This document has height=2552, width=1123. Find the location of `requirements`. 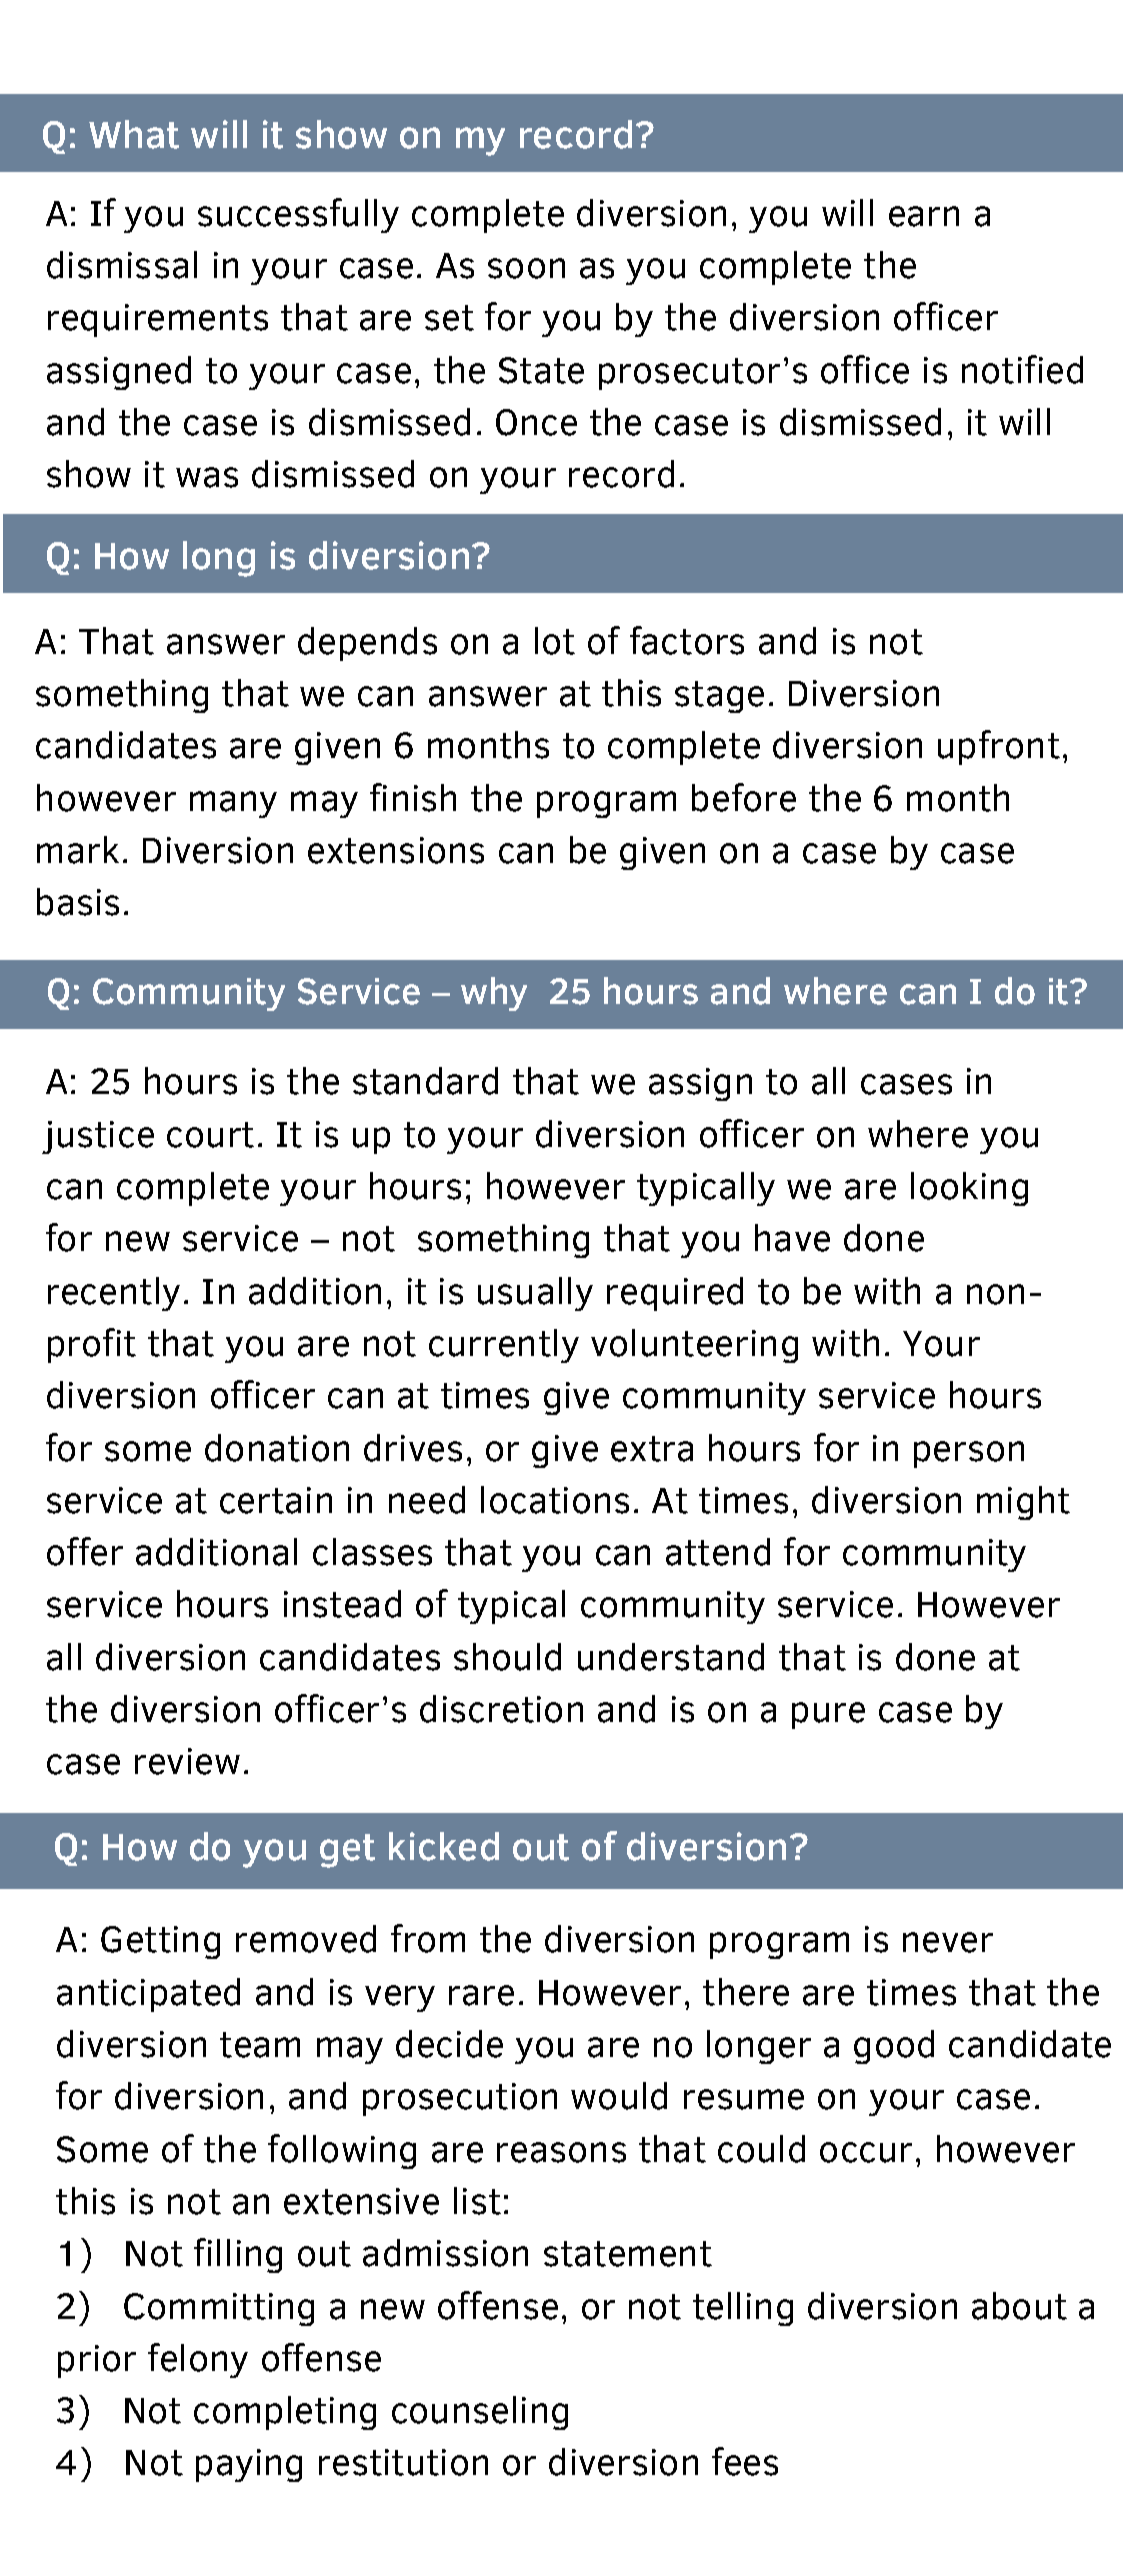

requirements is located at coordinates (158, 320).
